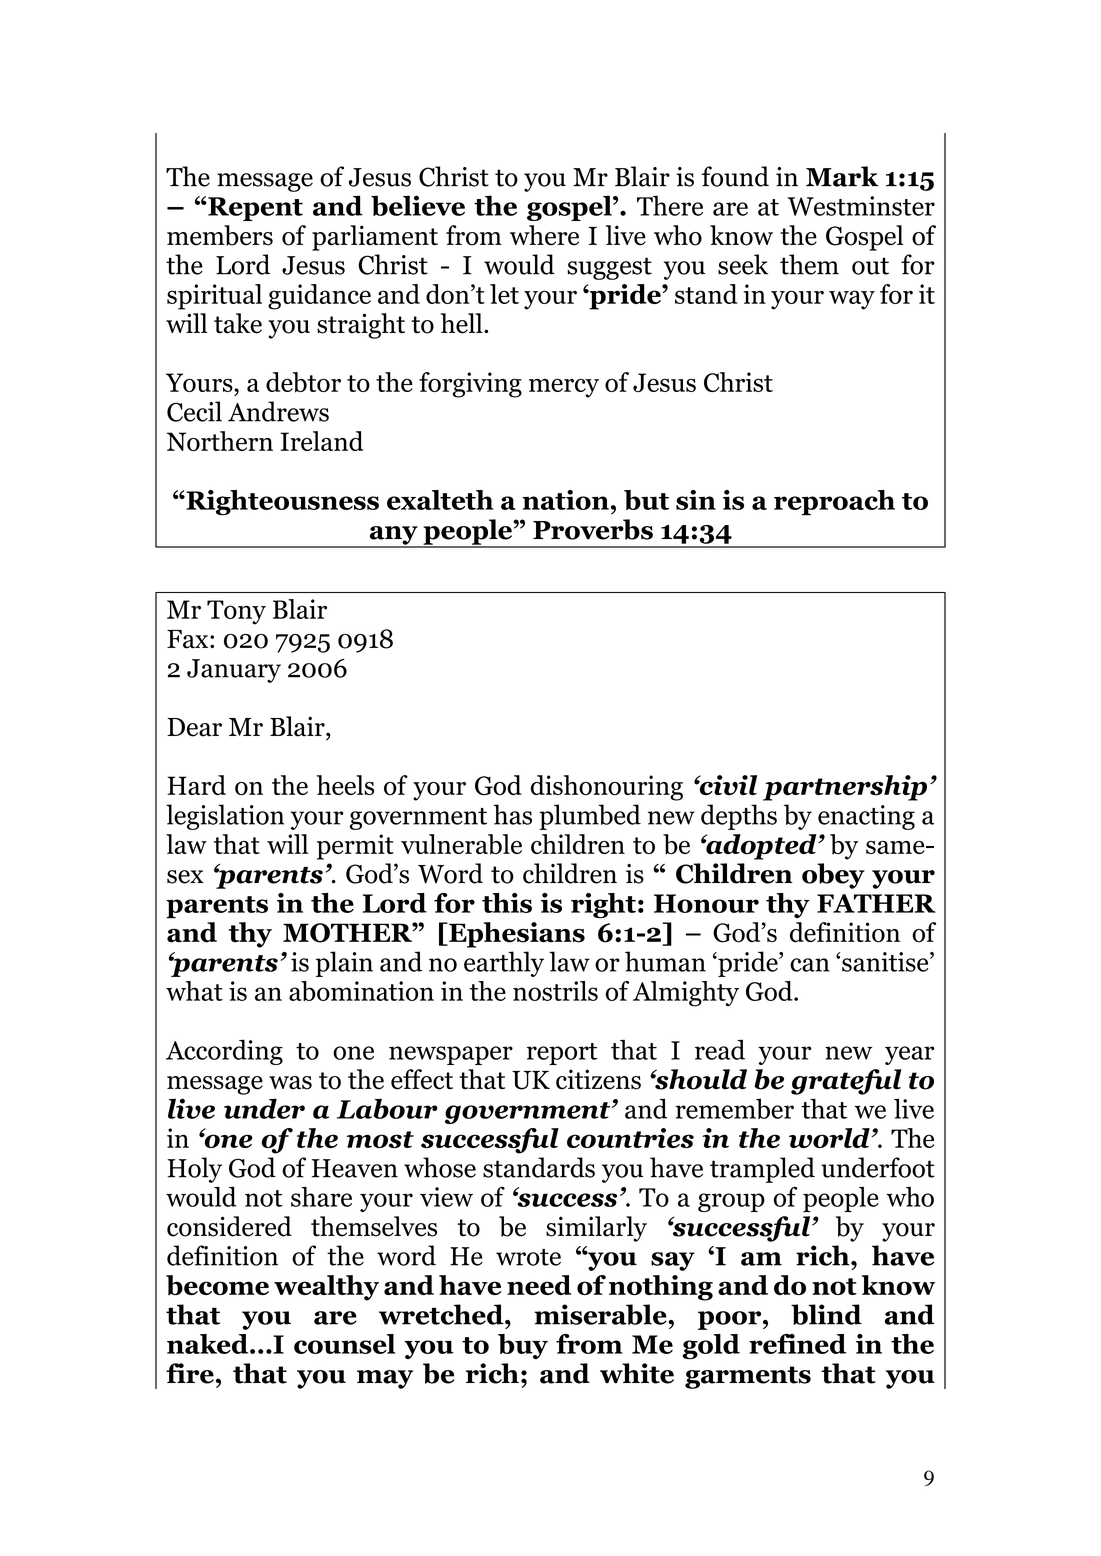 The height and width of the page is (1556, 1101). What do you see at coordinates (797, 1344) in the page?
I see `refined` at bounding box center [797, 1344].
